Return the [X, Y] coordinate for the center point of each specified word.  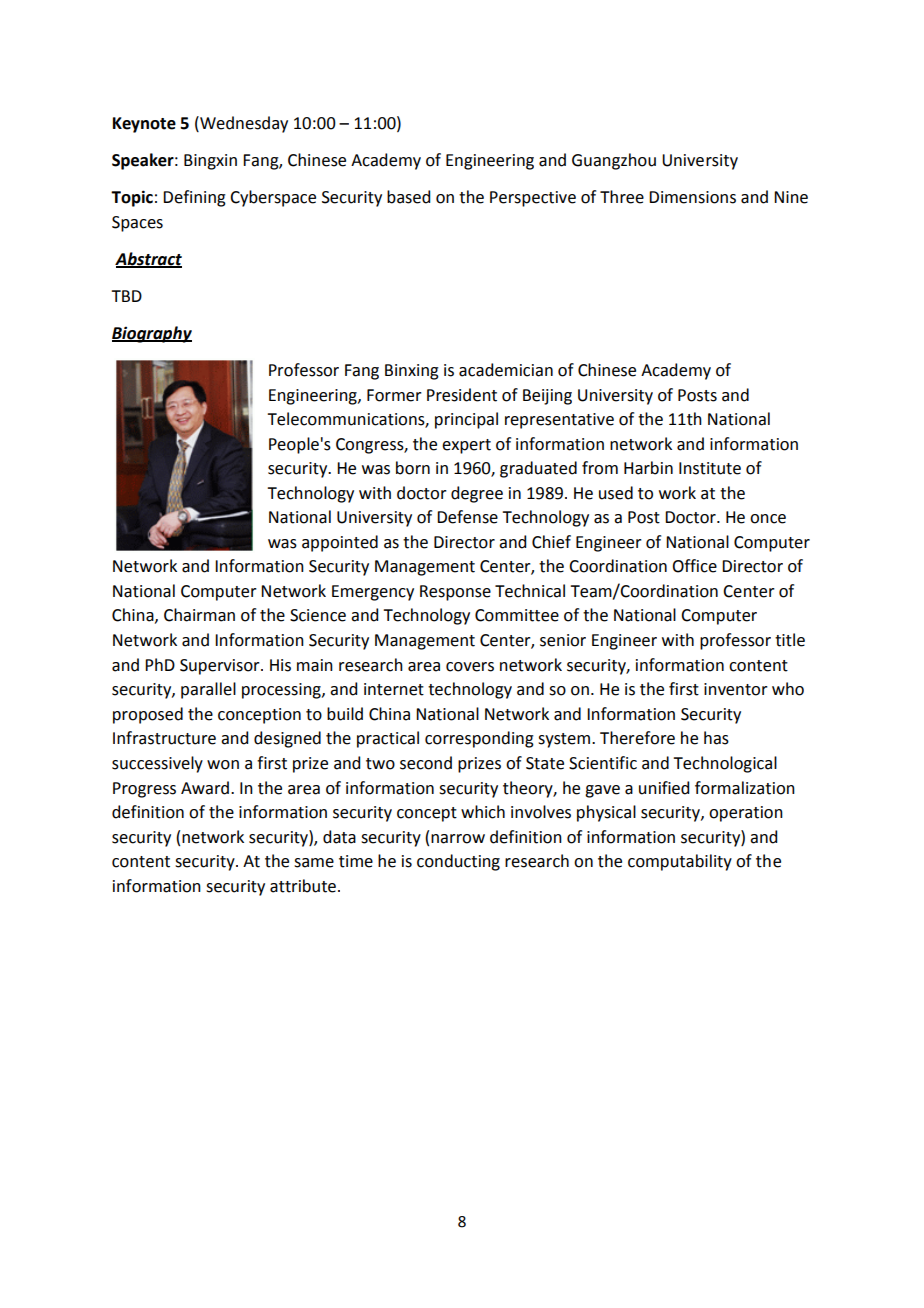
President [462, 395]
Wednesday [243, 124]
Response [455, 593]
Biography [152, 334]
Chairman [199, 615]
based [408, 197]
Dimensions [692, 197]
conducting [458, 862]
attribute [303, 886]
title [790, 640]
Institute [710, 468]
